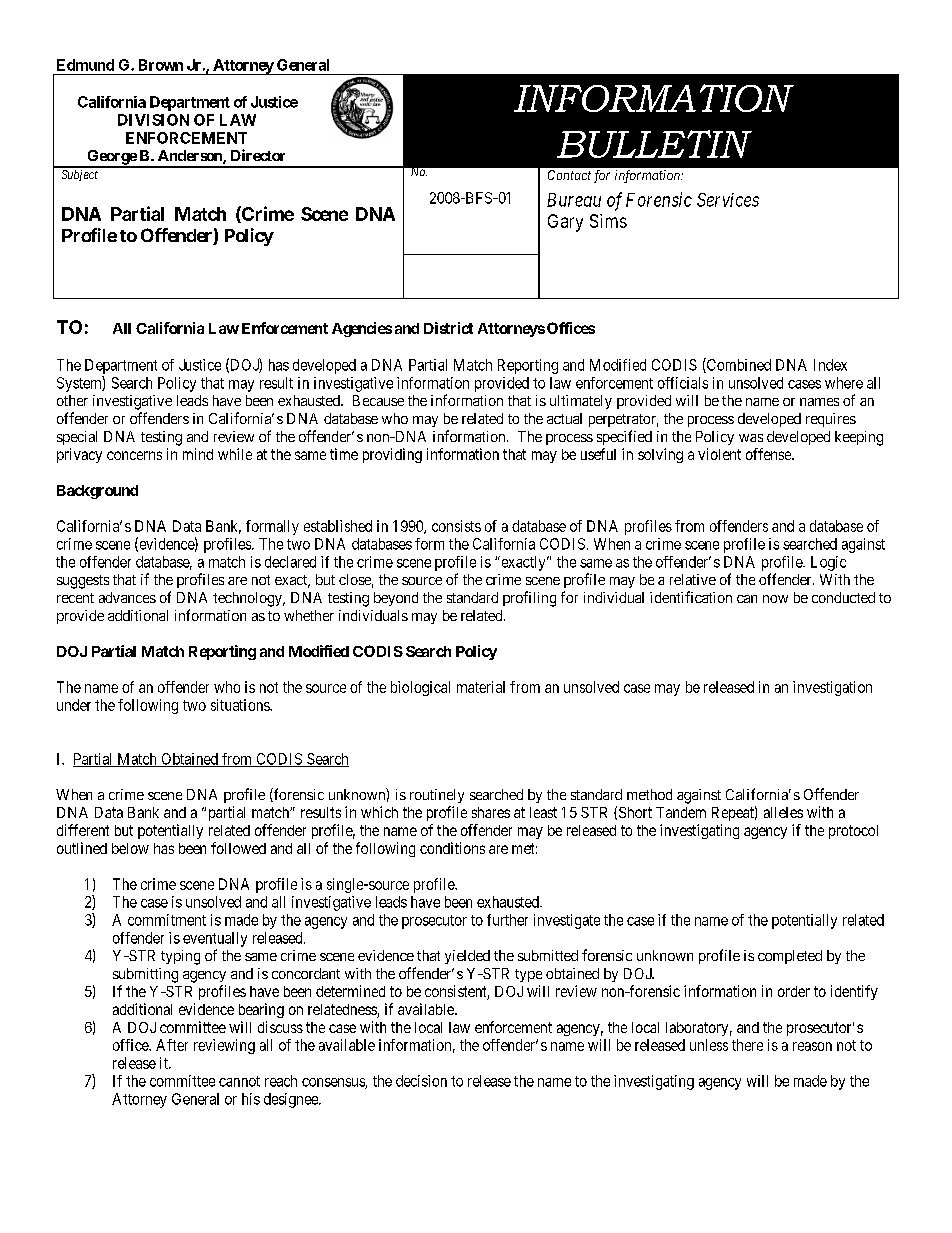 Image resolution: width=952 pixels, height=1233 pixels. What do you see at coordinates (529, 599) in the page?
I see `profiling` at bounding box center [529, 599].
